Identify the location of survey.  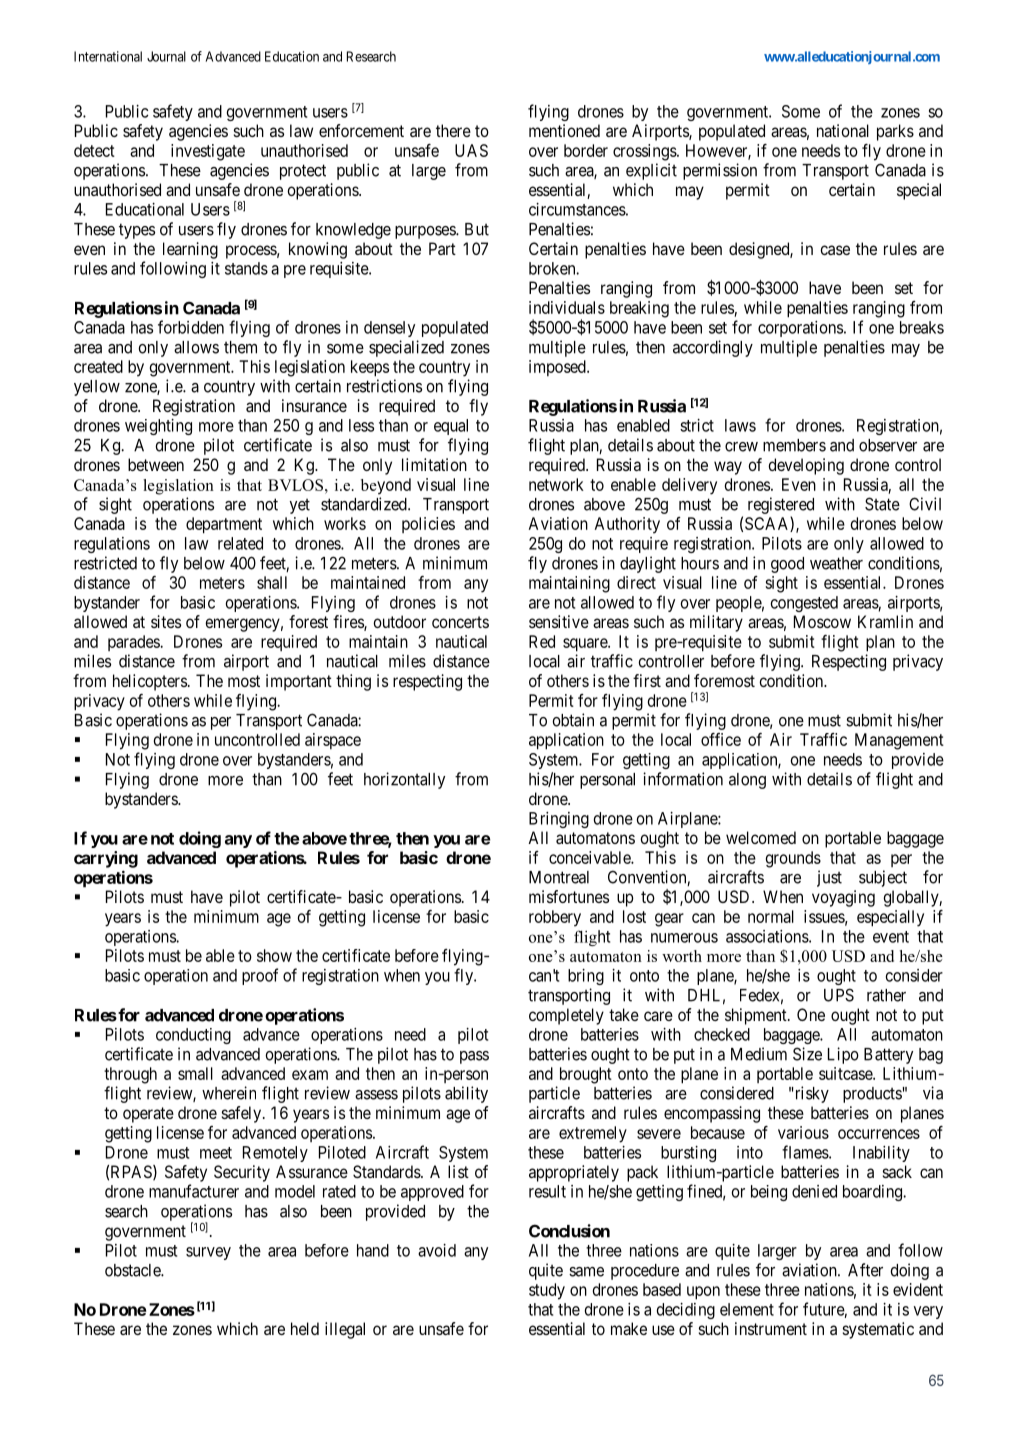
(208, 1253).
